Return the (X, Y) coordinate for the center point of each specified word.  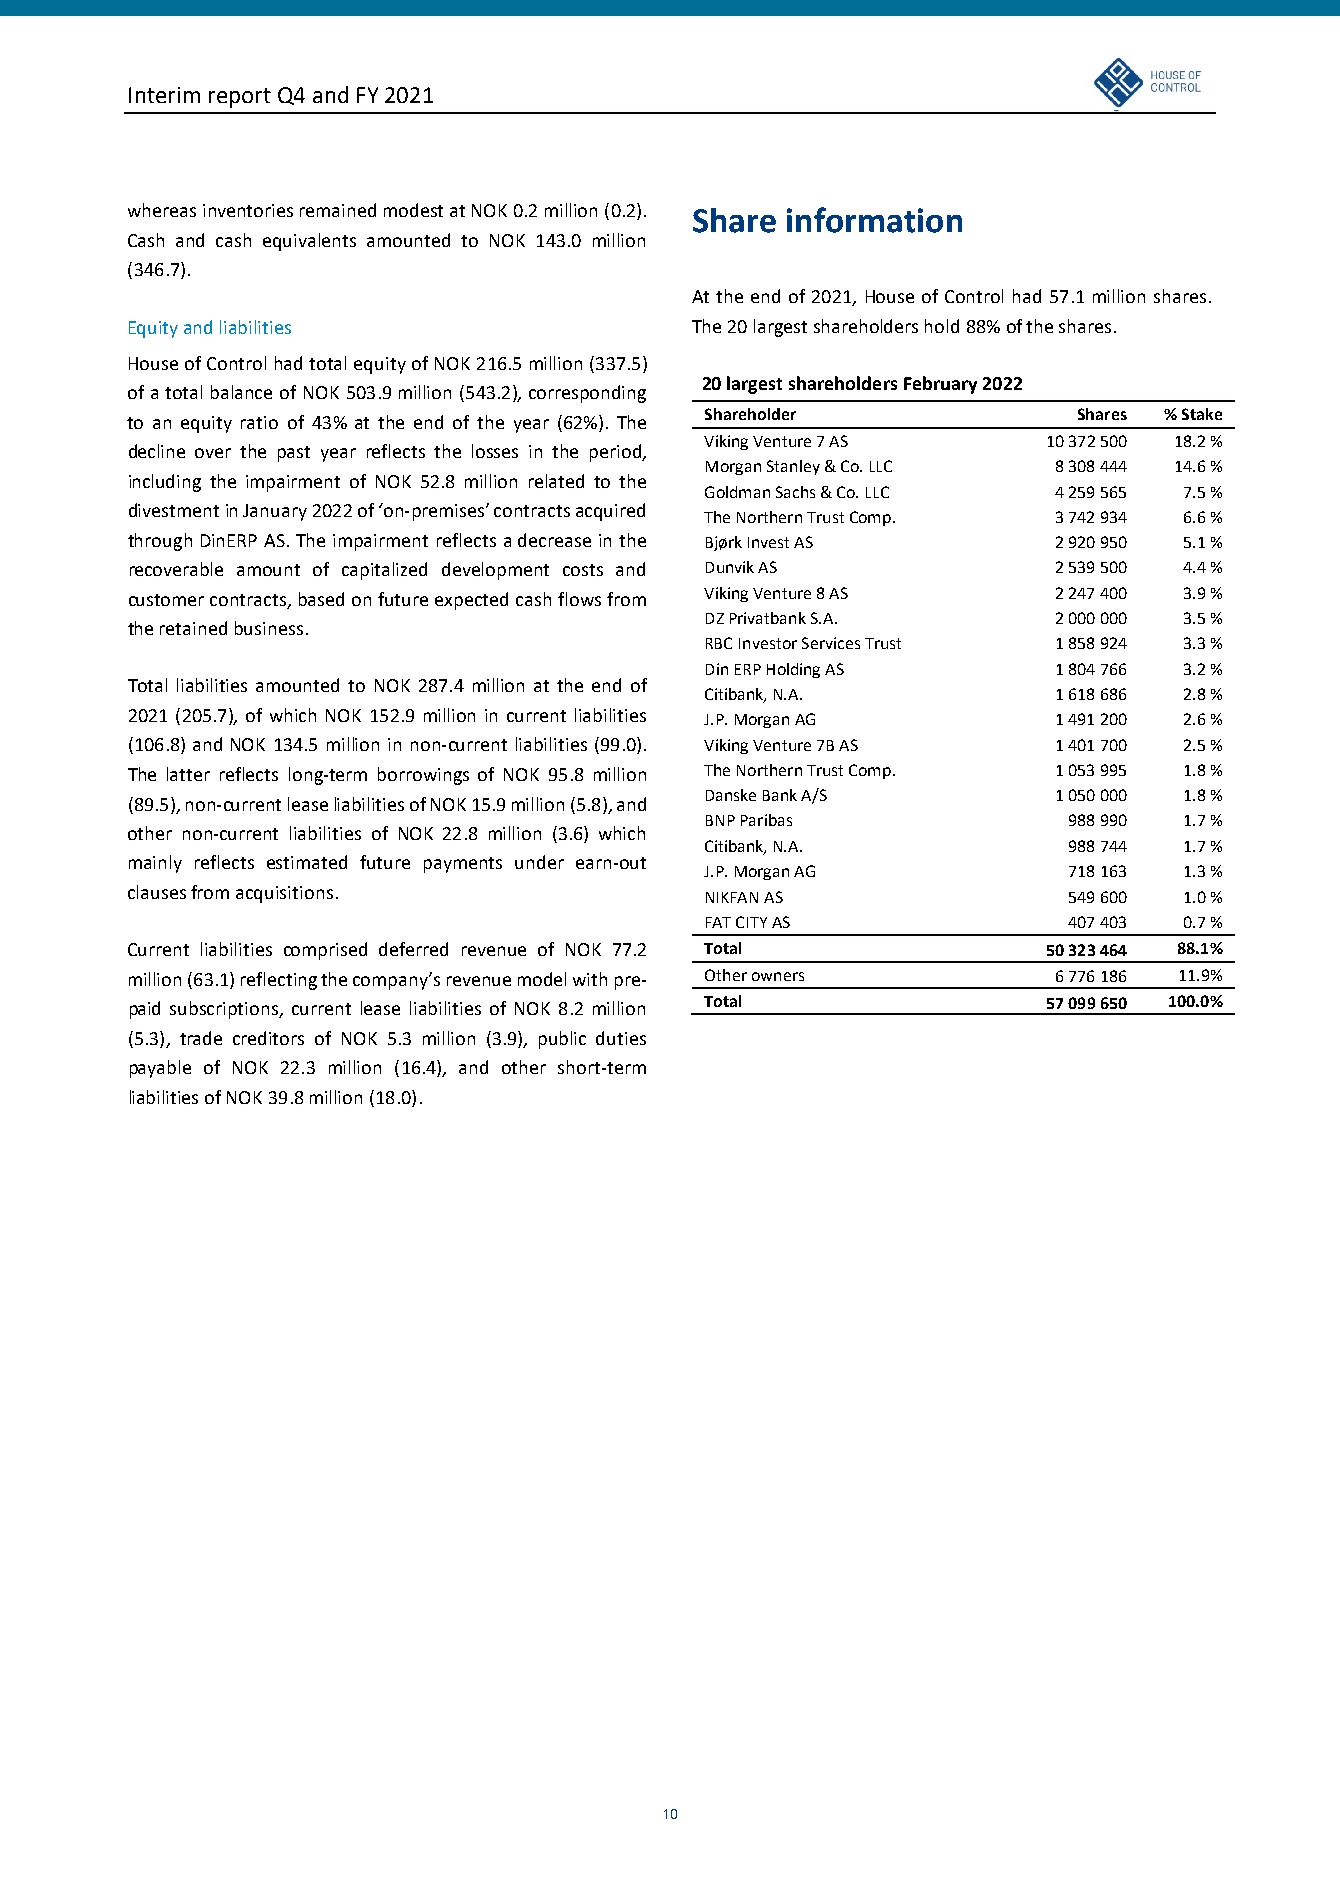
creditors (268, 1038)
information (874, 220)
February (940, 385)
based (321, 599)
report (240, 98)
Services (831, 643)
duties (621, 1038)
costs (583, 570)
